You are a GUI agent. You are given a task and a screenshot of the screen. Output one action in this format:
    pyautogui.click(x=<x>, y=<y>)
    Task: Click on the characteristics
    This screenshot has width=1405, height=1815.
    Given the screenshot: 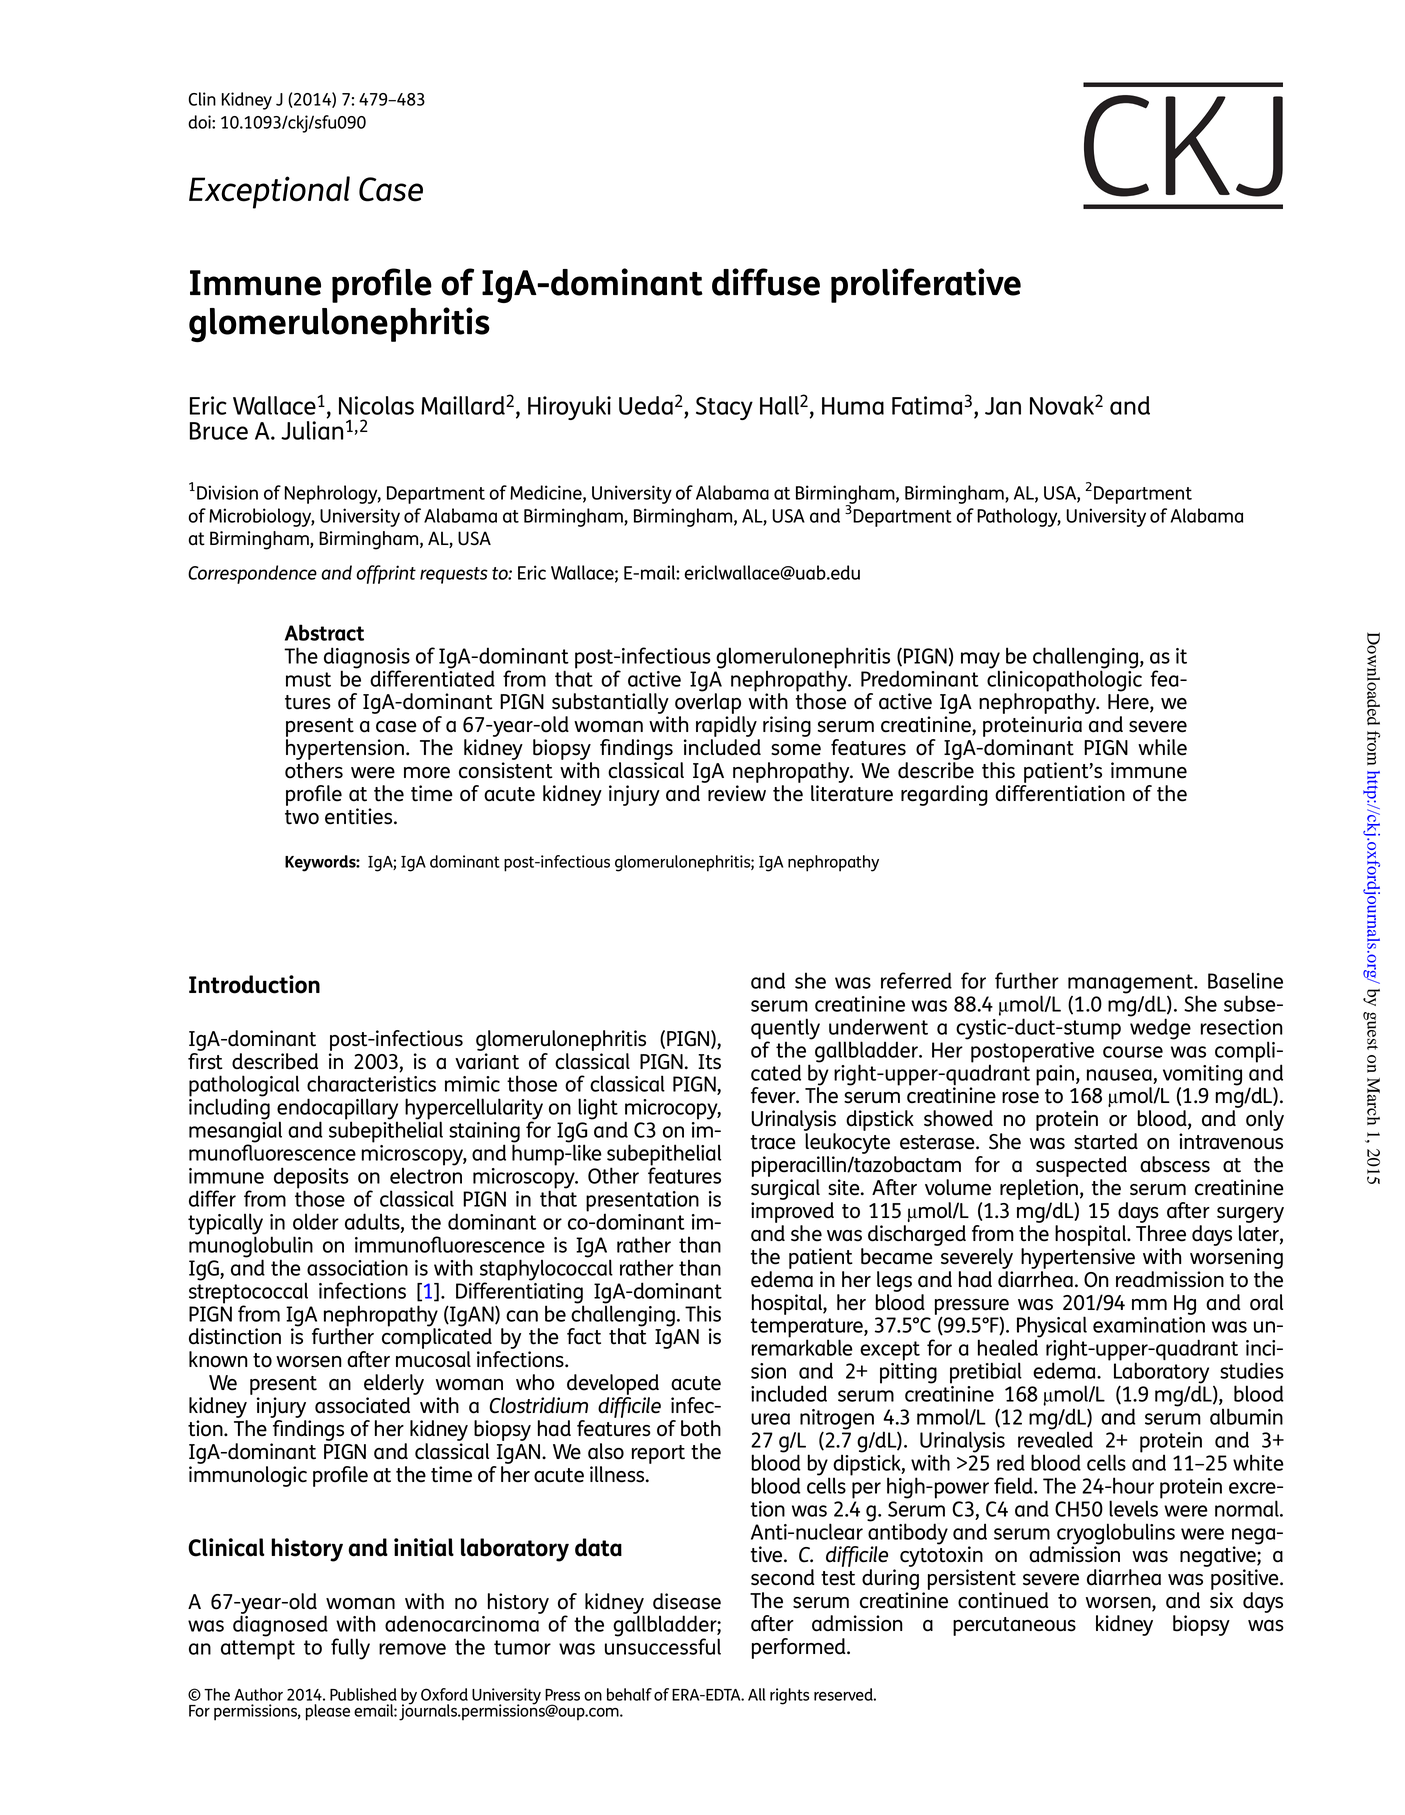 What is the action you would take?
    pyautogui.click(x=371, y=1083)
